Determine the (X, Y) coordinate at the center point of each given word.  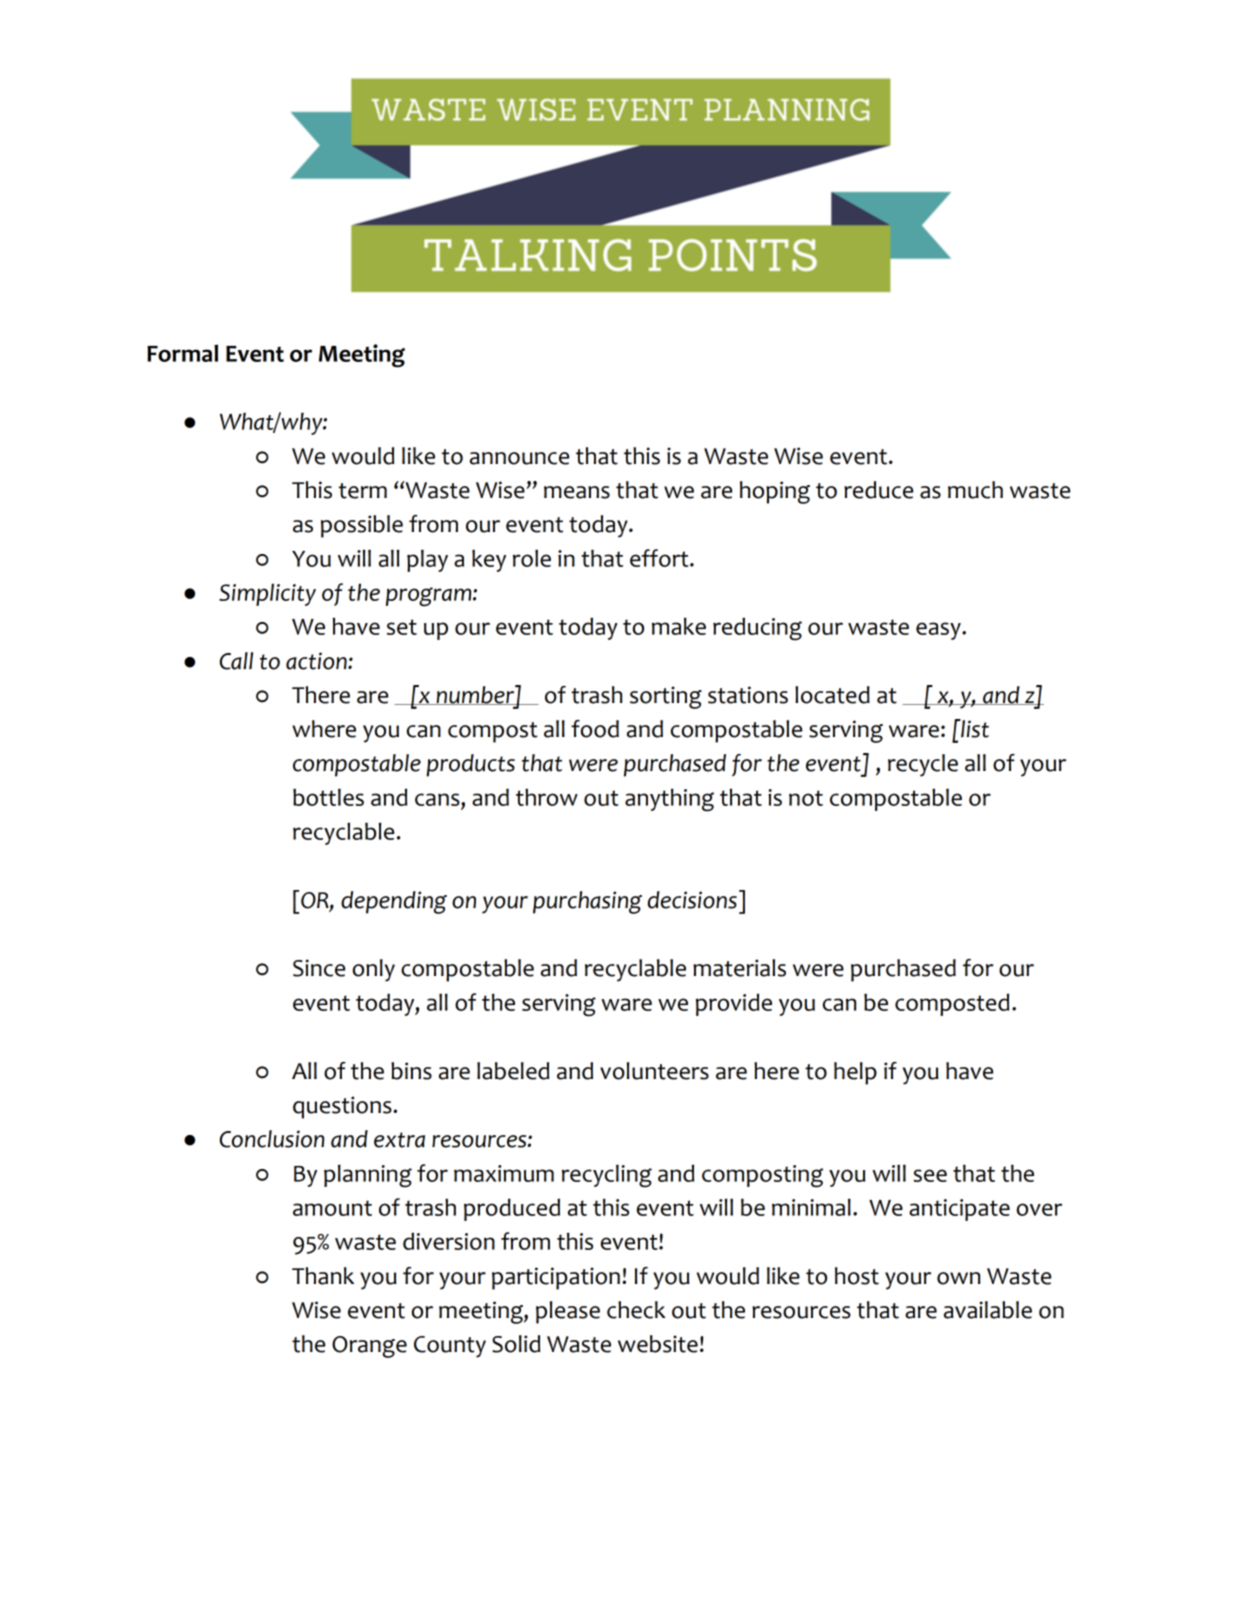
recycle (923, 765)
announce (519, 458)
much (975, 490)
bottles (328, 797)
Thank (323, 1276)
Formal (182, 353)
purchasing (587, 902)
